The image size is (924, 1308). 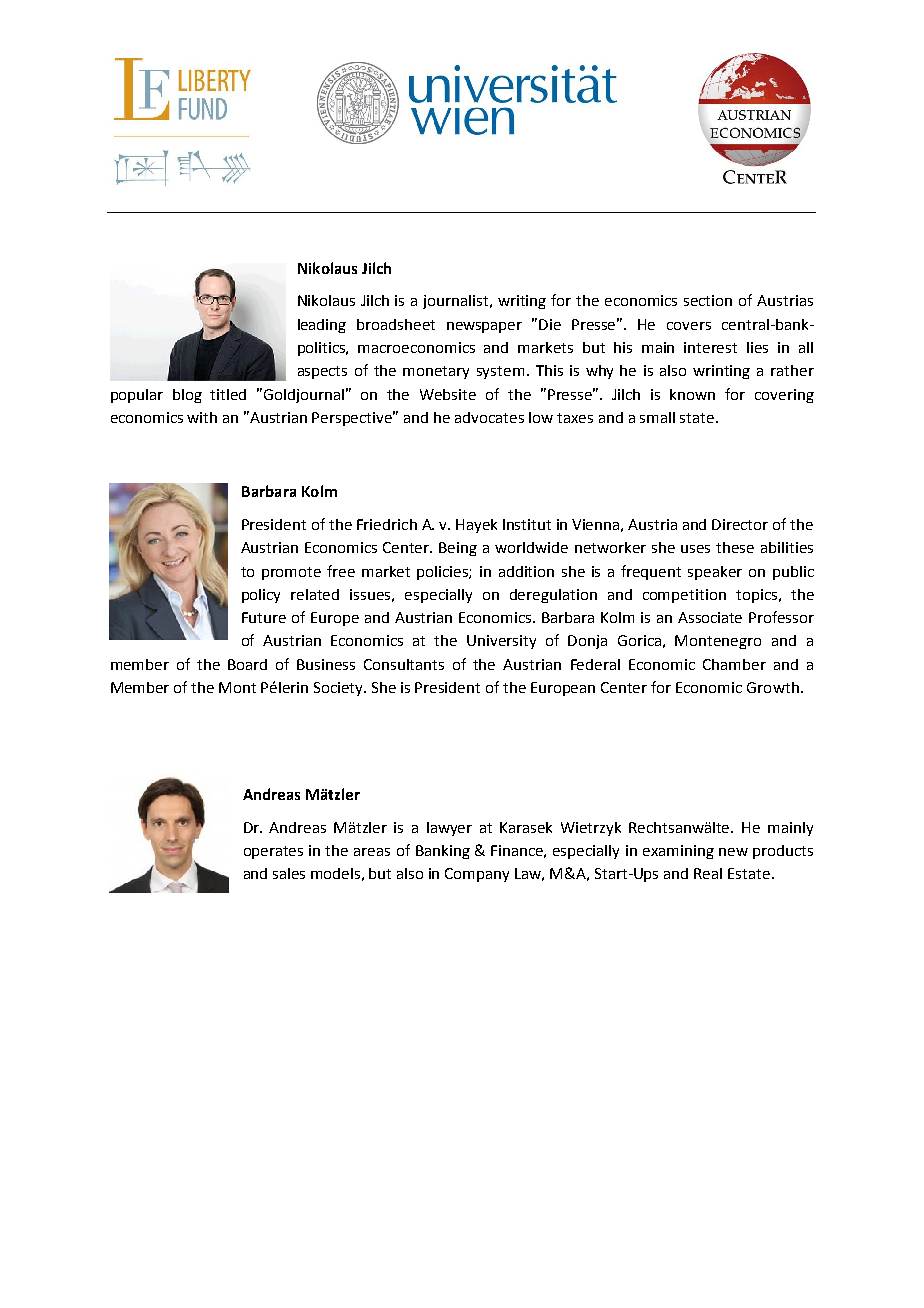 I want to click on operates, so click(x=273, y=852).
